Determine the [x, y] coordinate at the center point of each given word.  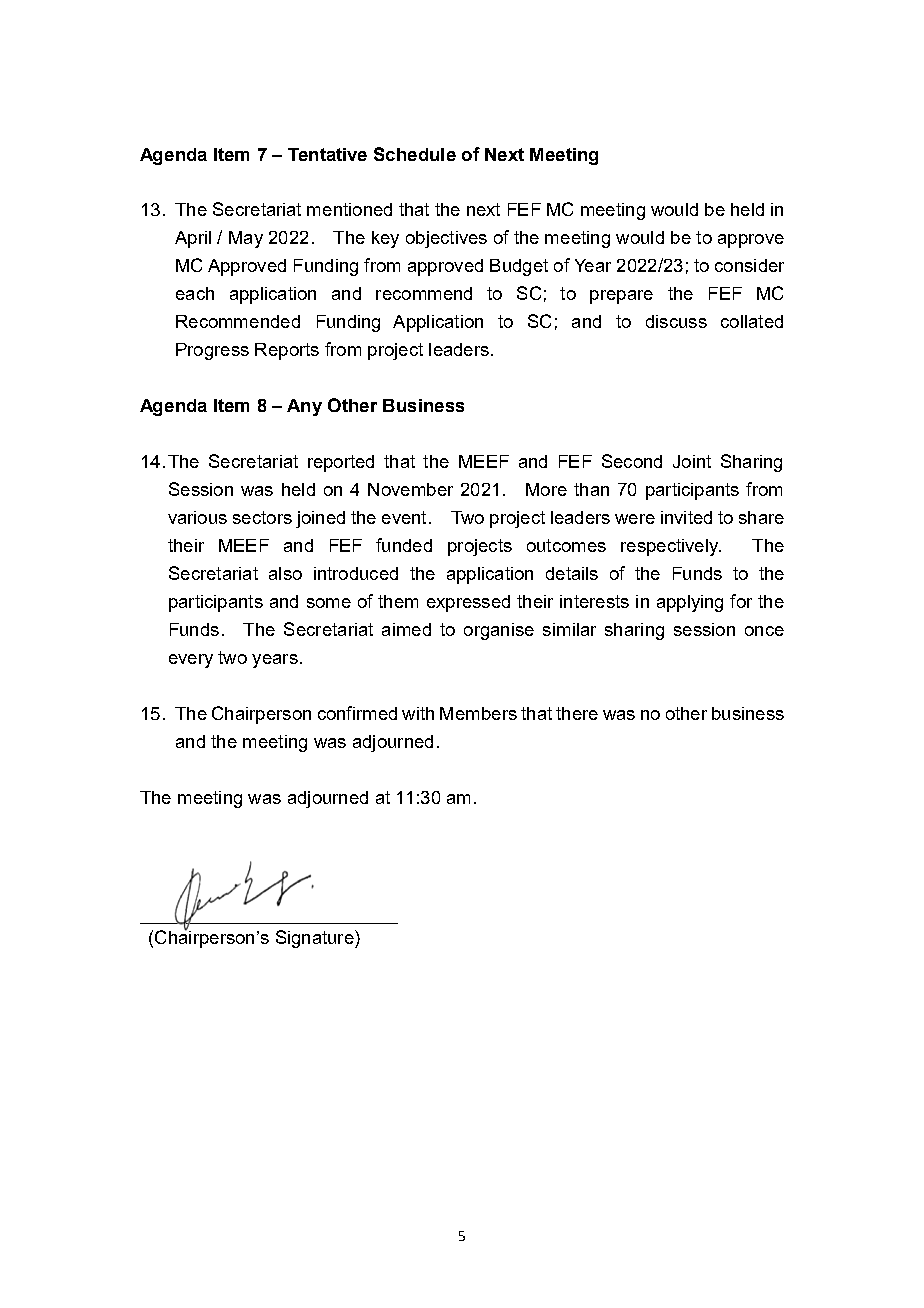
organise [499, 631]
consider [749, 265]
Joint [692, 461]
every [191, 661]
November [410, 489]
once [764, 631]
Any [304, 407]
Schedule [415, 154]
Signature [316, 939]
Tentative [327, 154]
